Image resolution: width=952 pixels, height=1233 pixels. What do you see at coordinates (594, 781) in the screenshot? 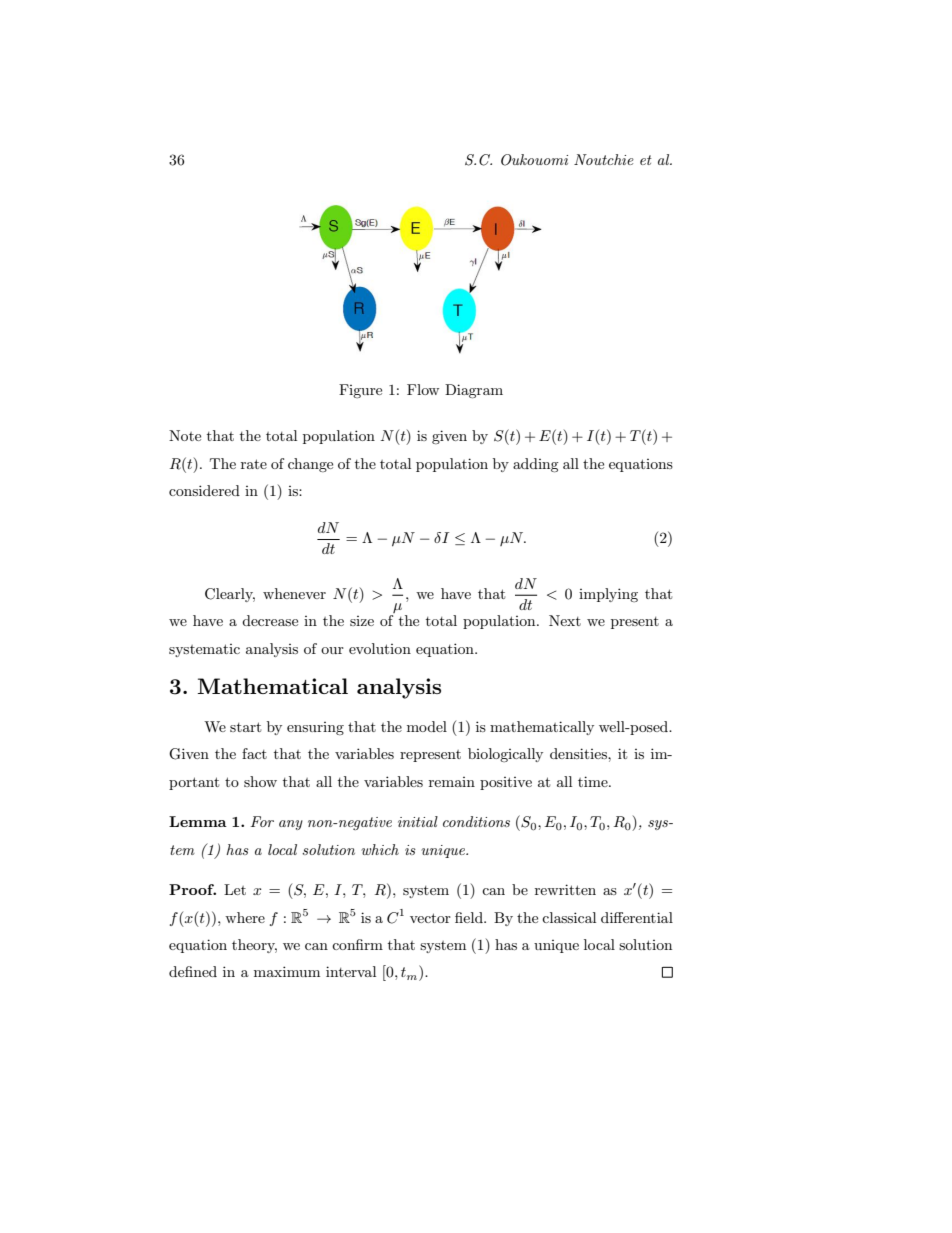
I see `time` at bounding box center [594, 781].
